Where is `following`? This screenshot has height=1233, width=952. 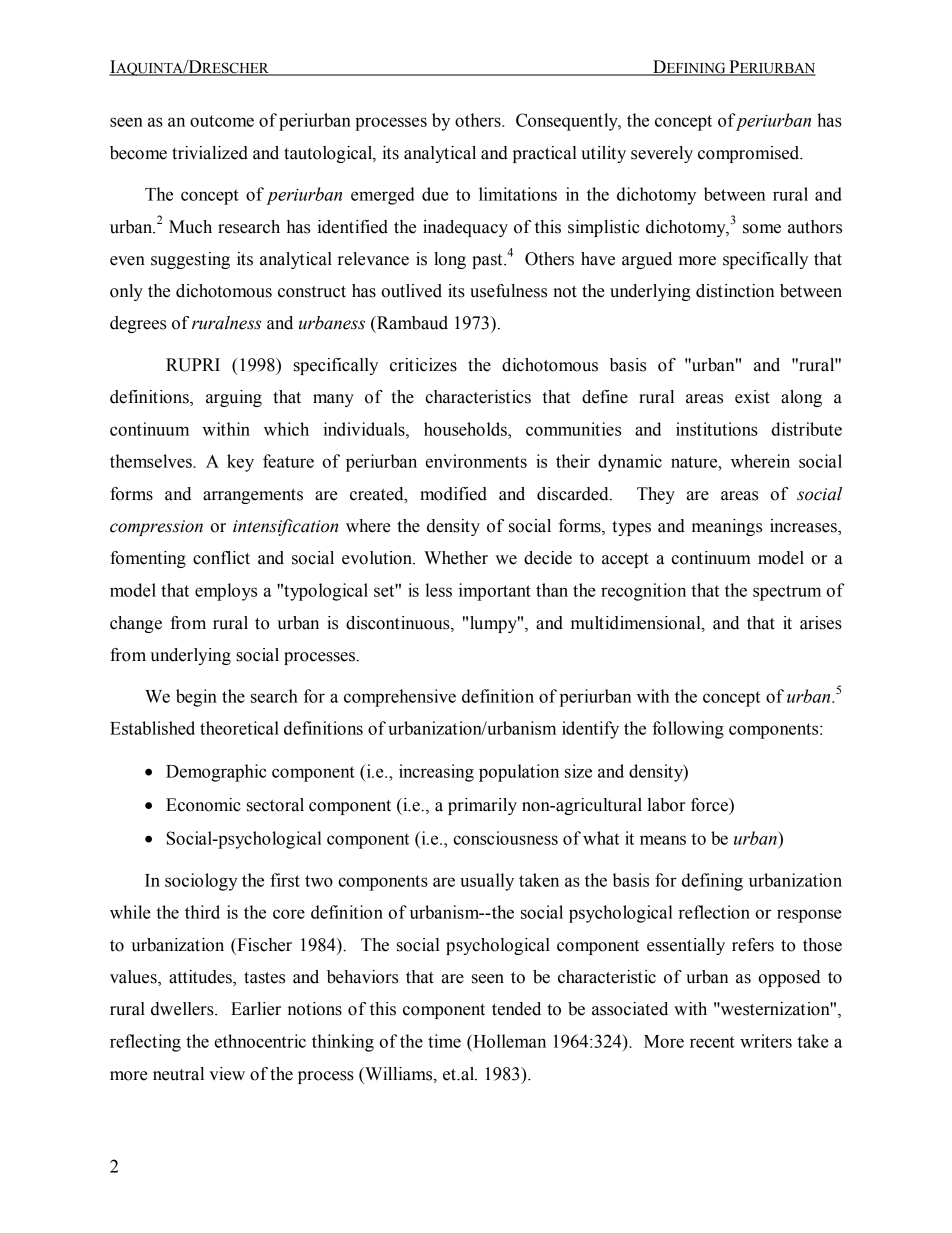
following is located at coordinates (688, 730).
